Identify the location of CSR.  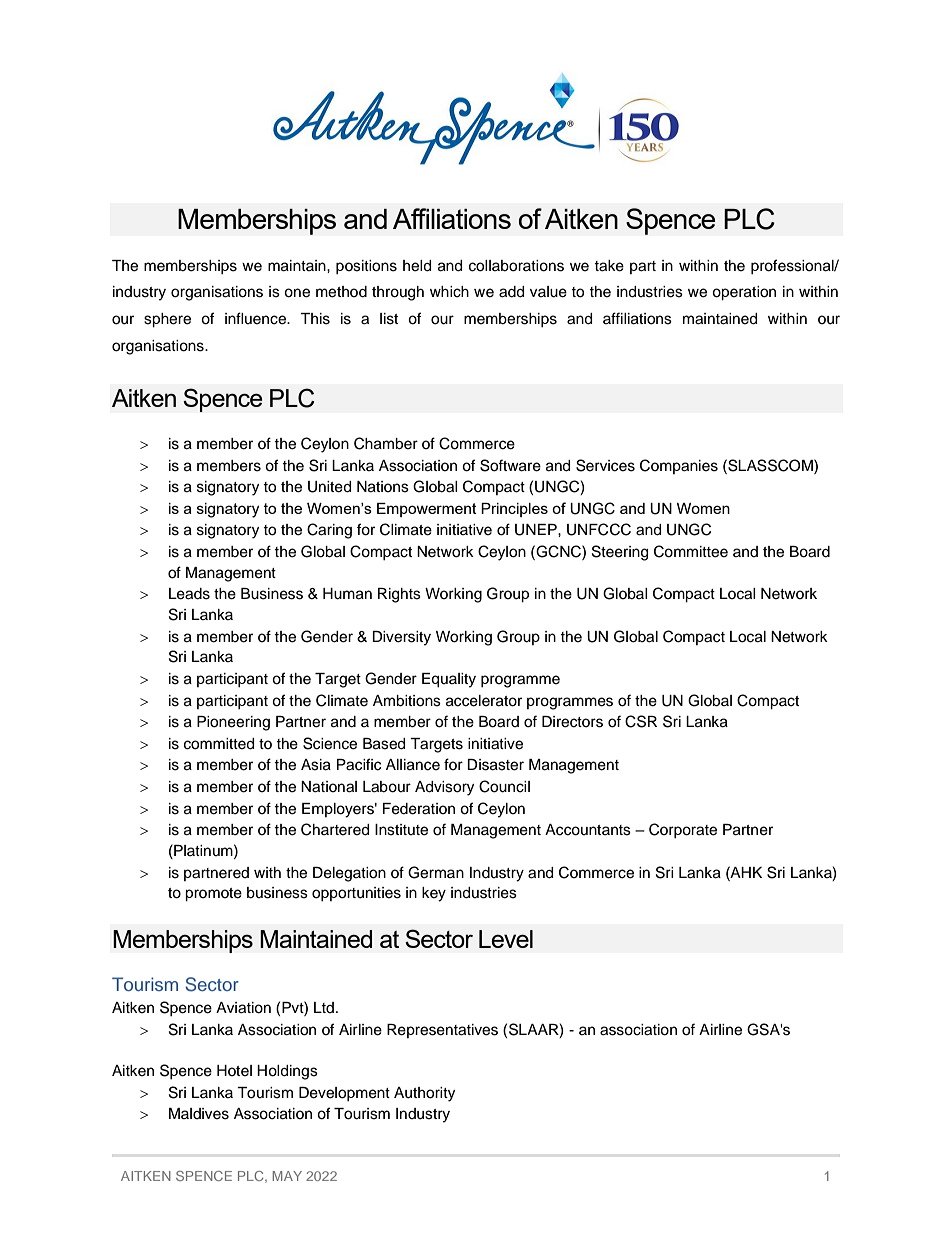
(641, 721).
